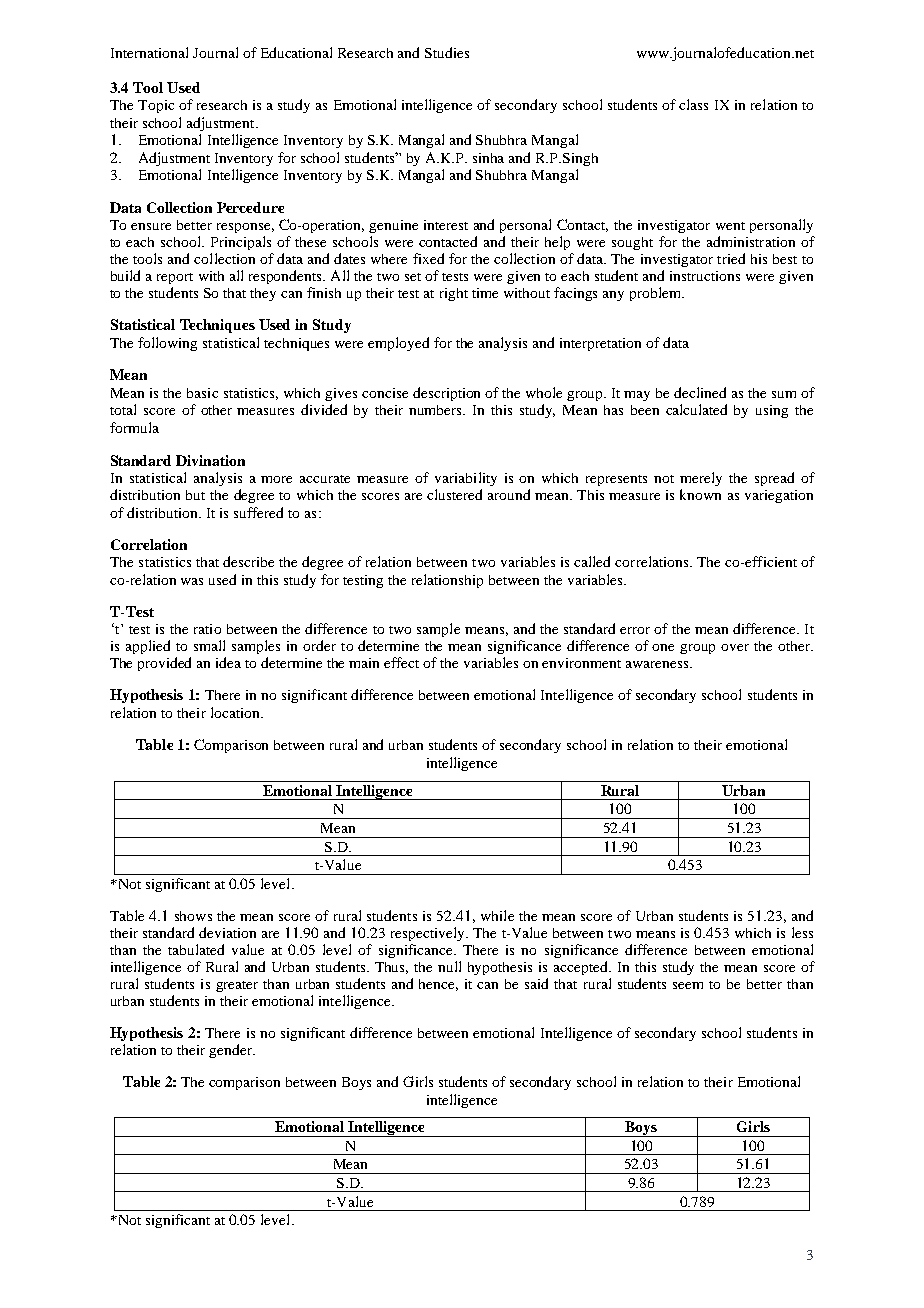 This screenshot has height=1308, width=924. Describe the element at coordinates (228, 662) in the screenshot. I see `idea` at that location.
